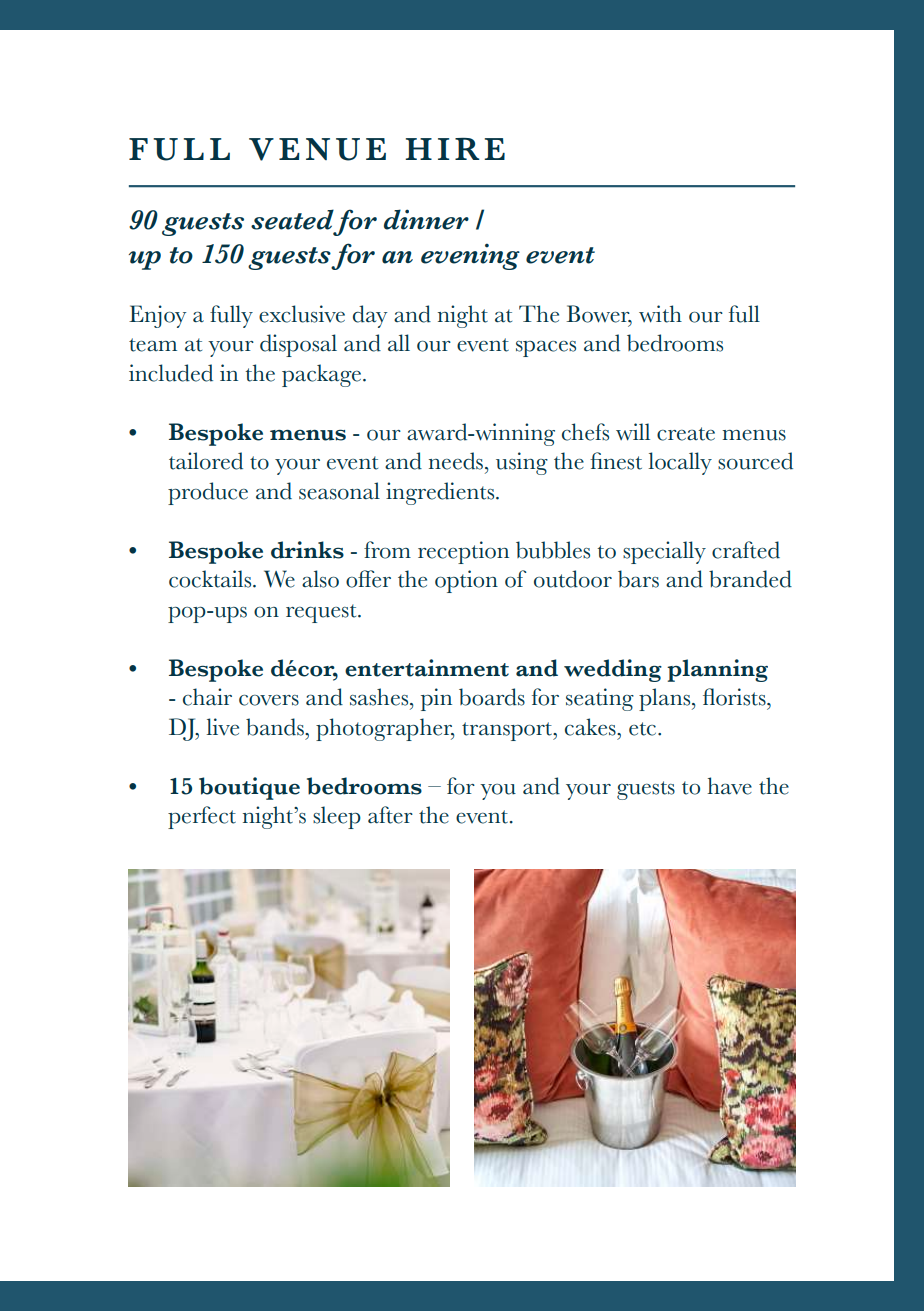  Describe the element at coordinates (390, 815) in the screenshot. I see `after` at that location.
